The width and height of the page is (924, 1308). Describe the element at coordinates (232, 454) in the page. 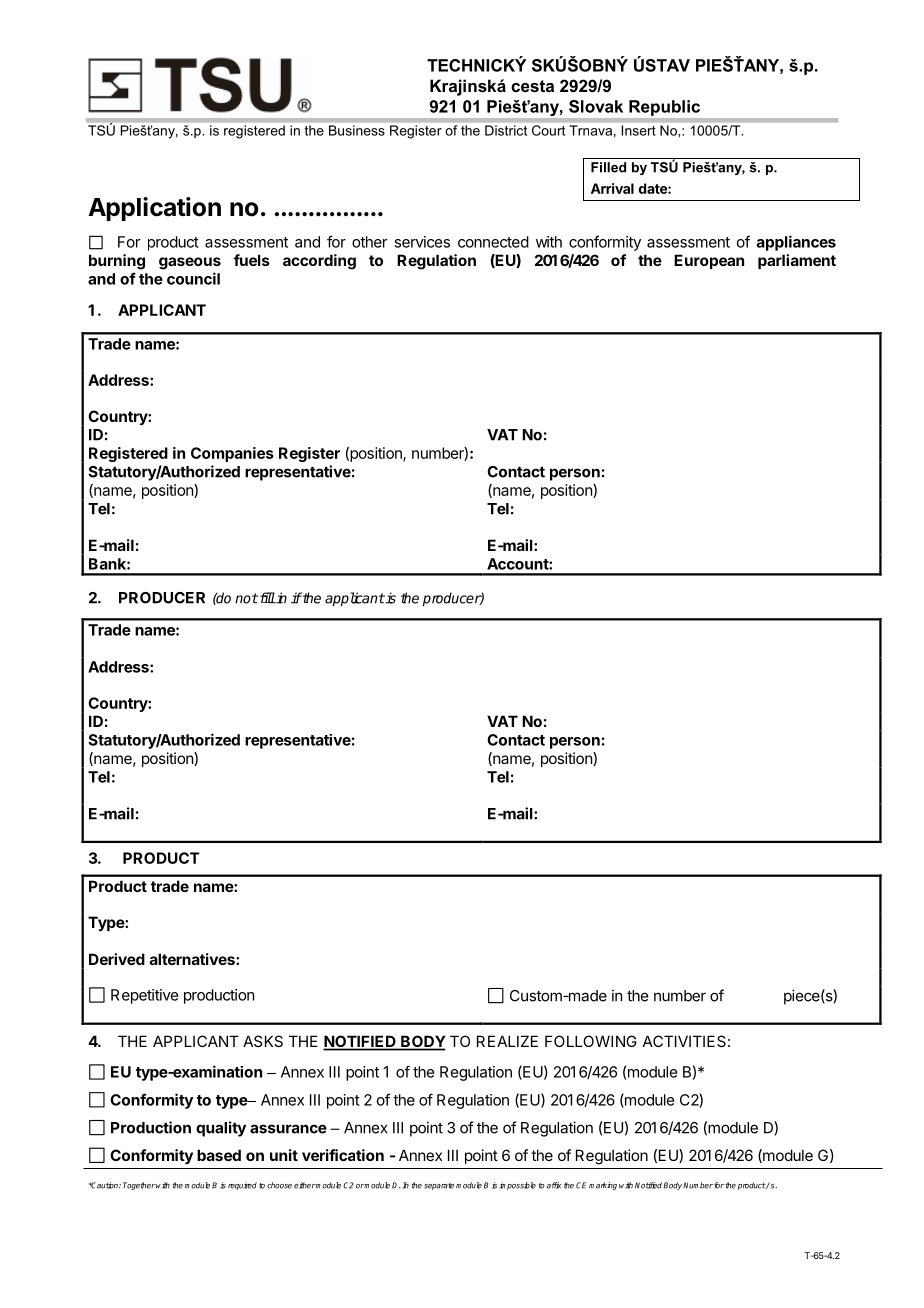

I see `Companies` at that location.
